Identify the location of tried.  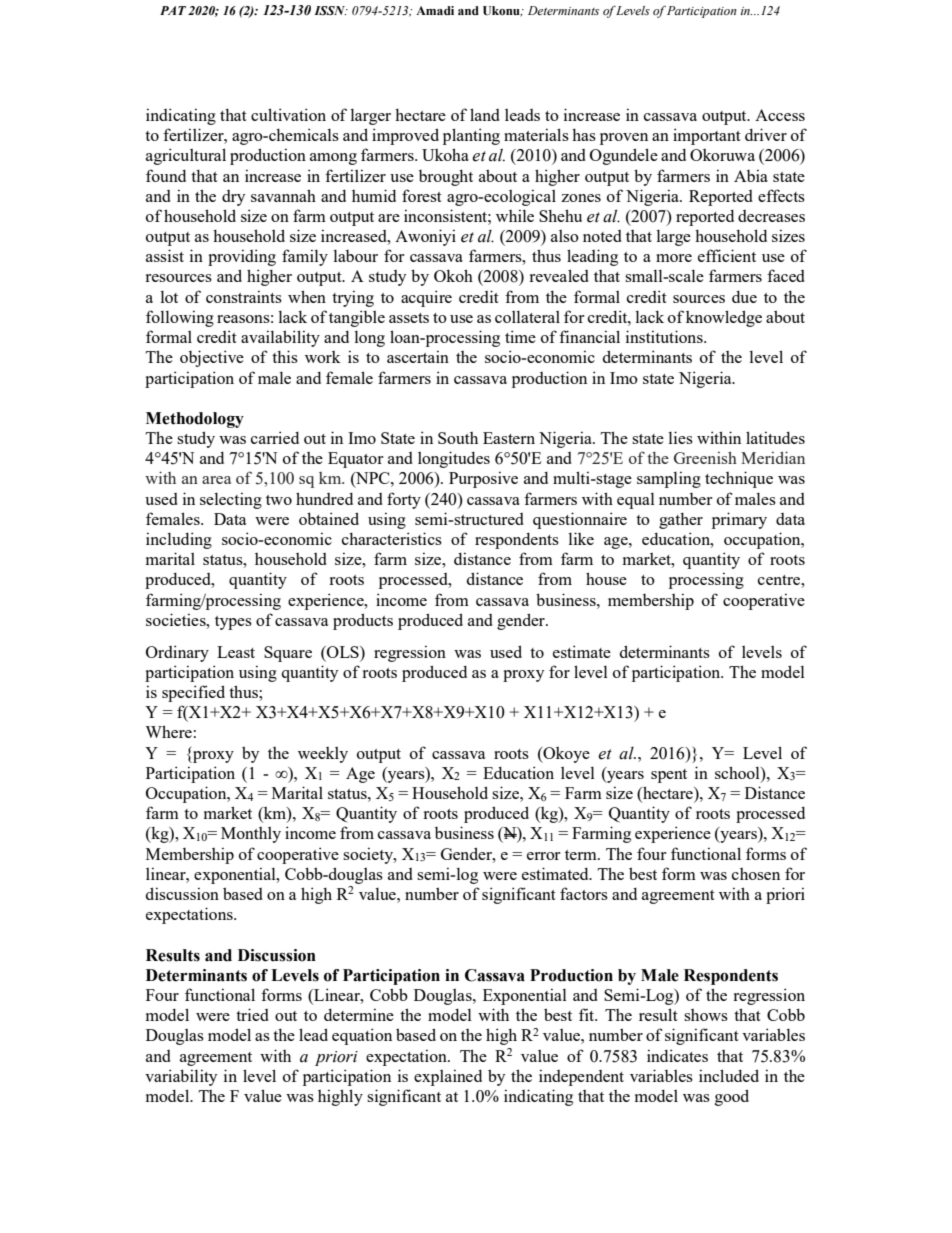
(252, 1014).
